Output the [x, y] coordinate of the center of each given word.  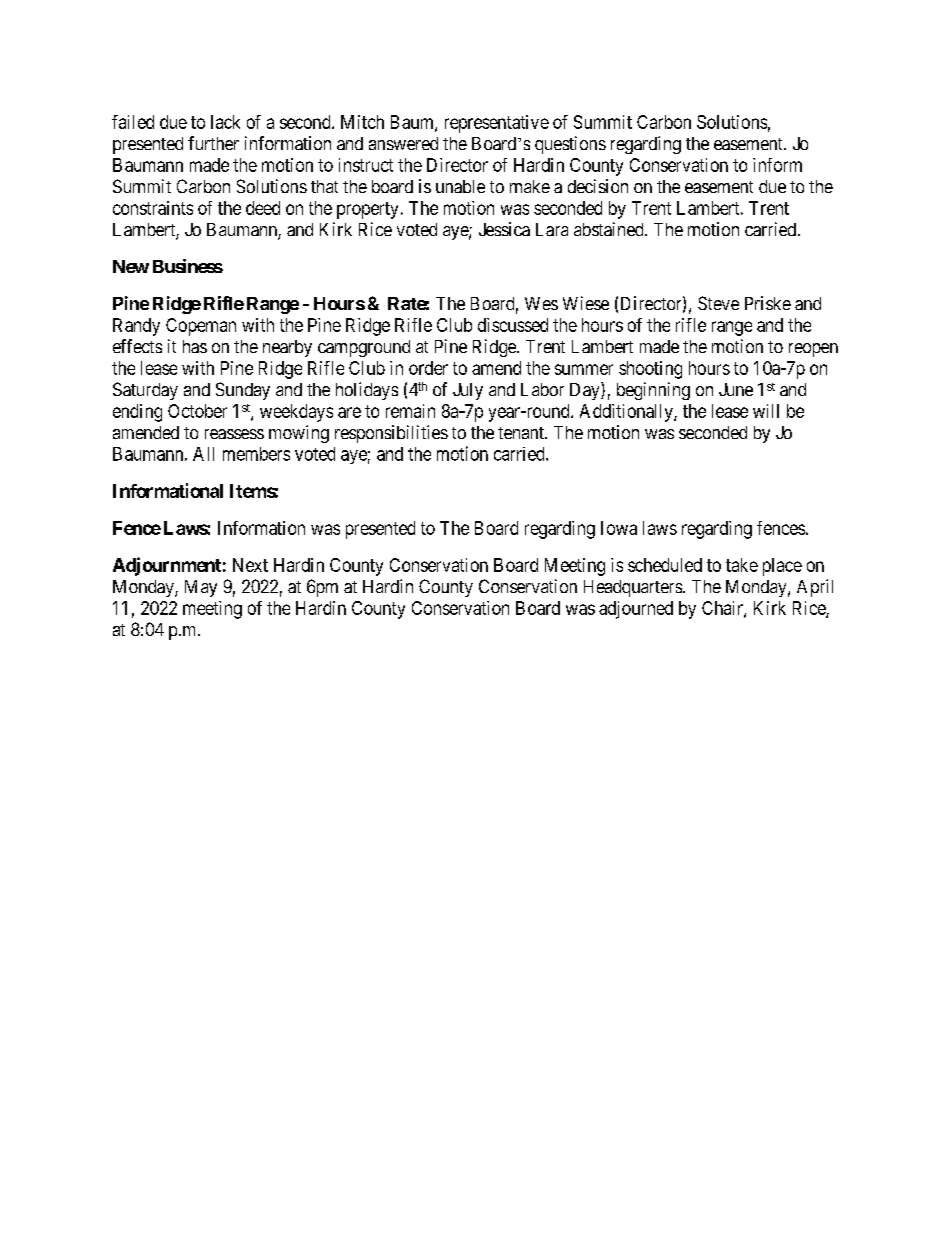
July [468, 391]
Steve [718, 303]
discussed [513, 325]
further [213, 143]
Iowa [619, 528]
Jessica [504, 229]
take [742, 565]
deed [263, 208]
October [197, 411]
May [201, 588]
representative [497, 124]
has [195, 346]
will [766, 411]
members [256, 454]
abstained [610, 229]
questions [570, 145]
